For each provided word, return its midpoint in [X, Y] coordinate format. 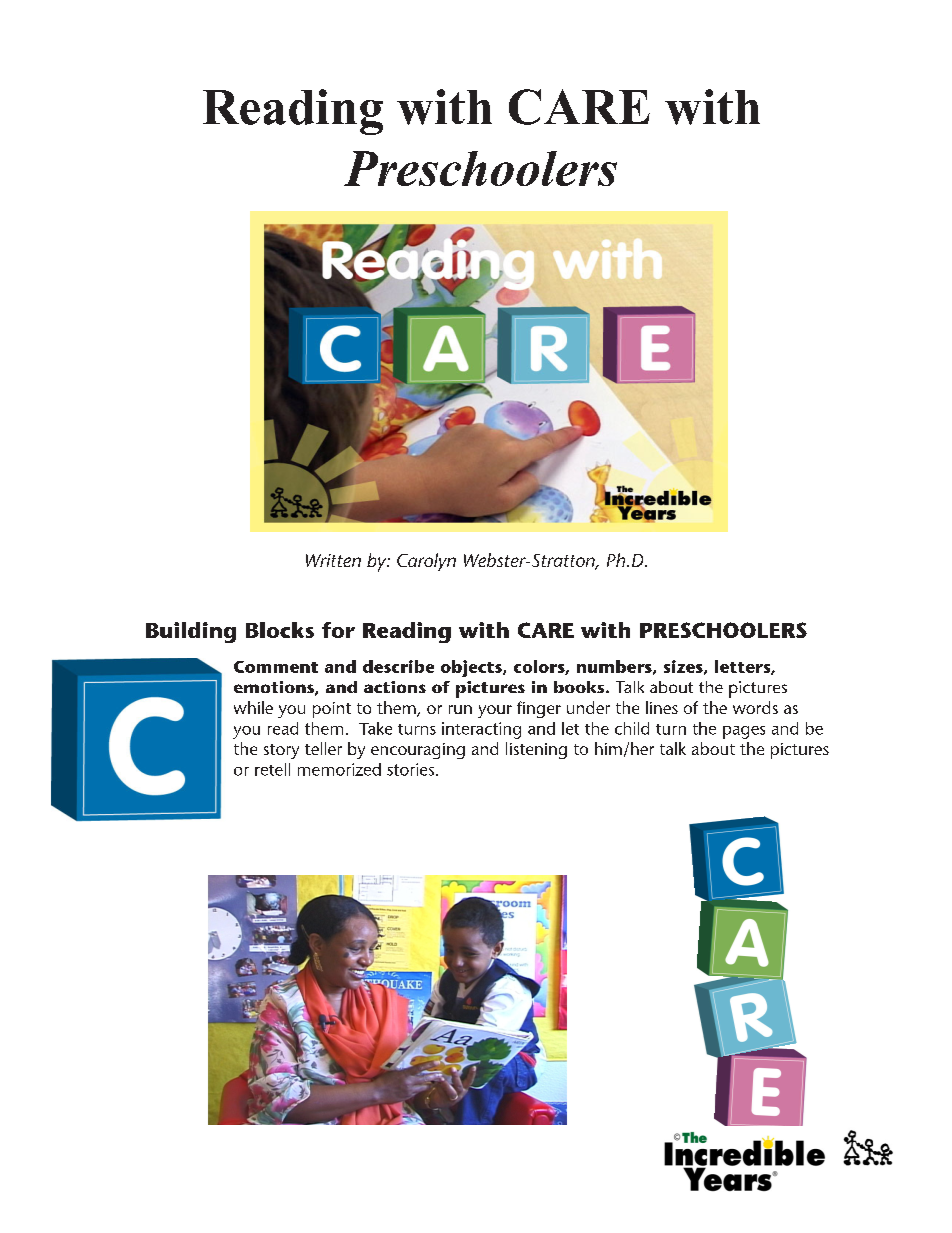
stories [410, 769]
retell [272, 769]
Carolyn [426, 562]
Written [333, 560]
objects [472, 668]
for [338, 630]
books [580, 687]
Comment [276, 667]
